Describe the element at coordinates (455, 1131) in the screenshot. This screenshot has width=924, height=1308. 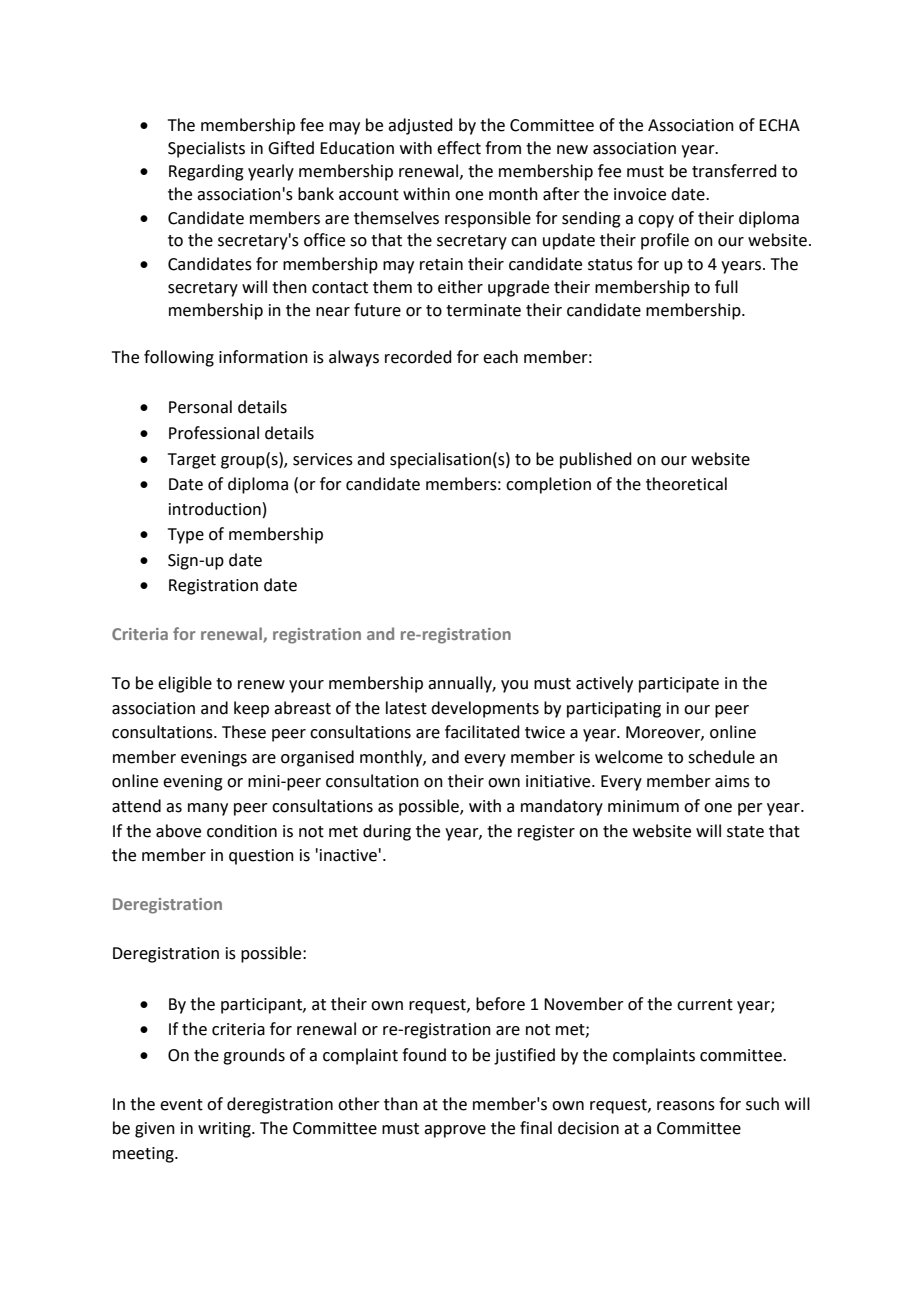
I see `approve` at that location.
